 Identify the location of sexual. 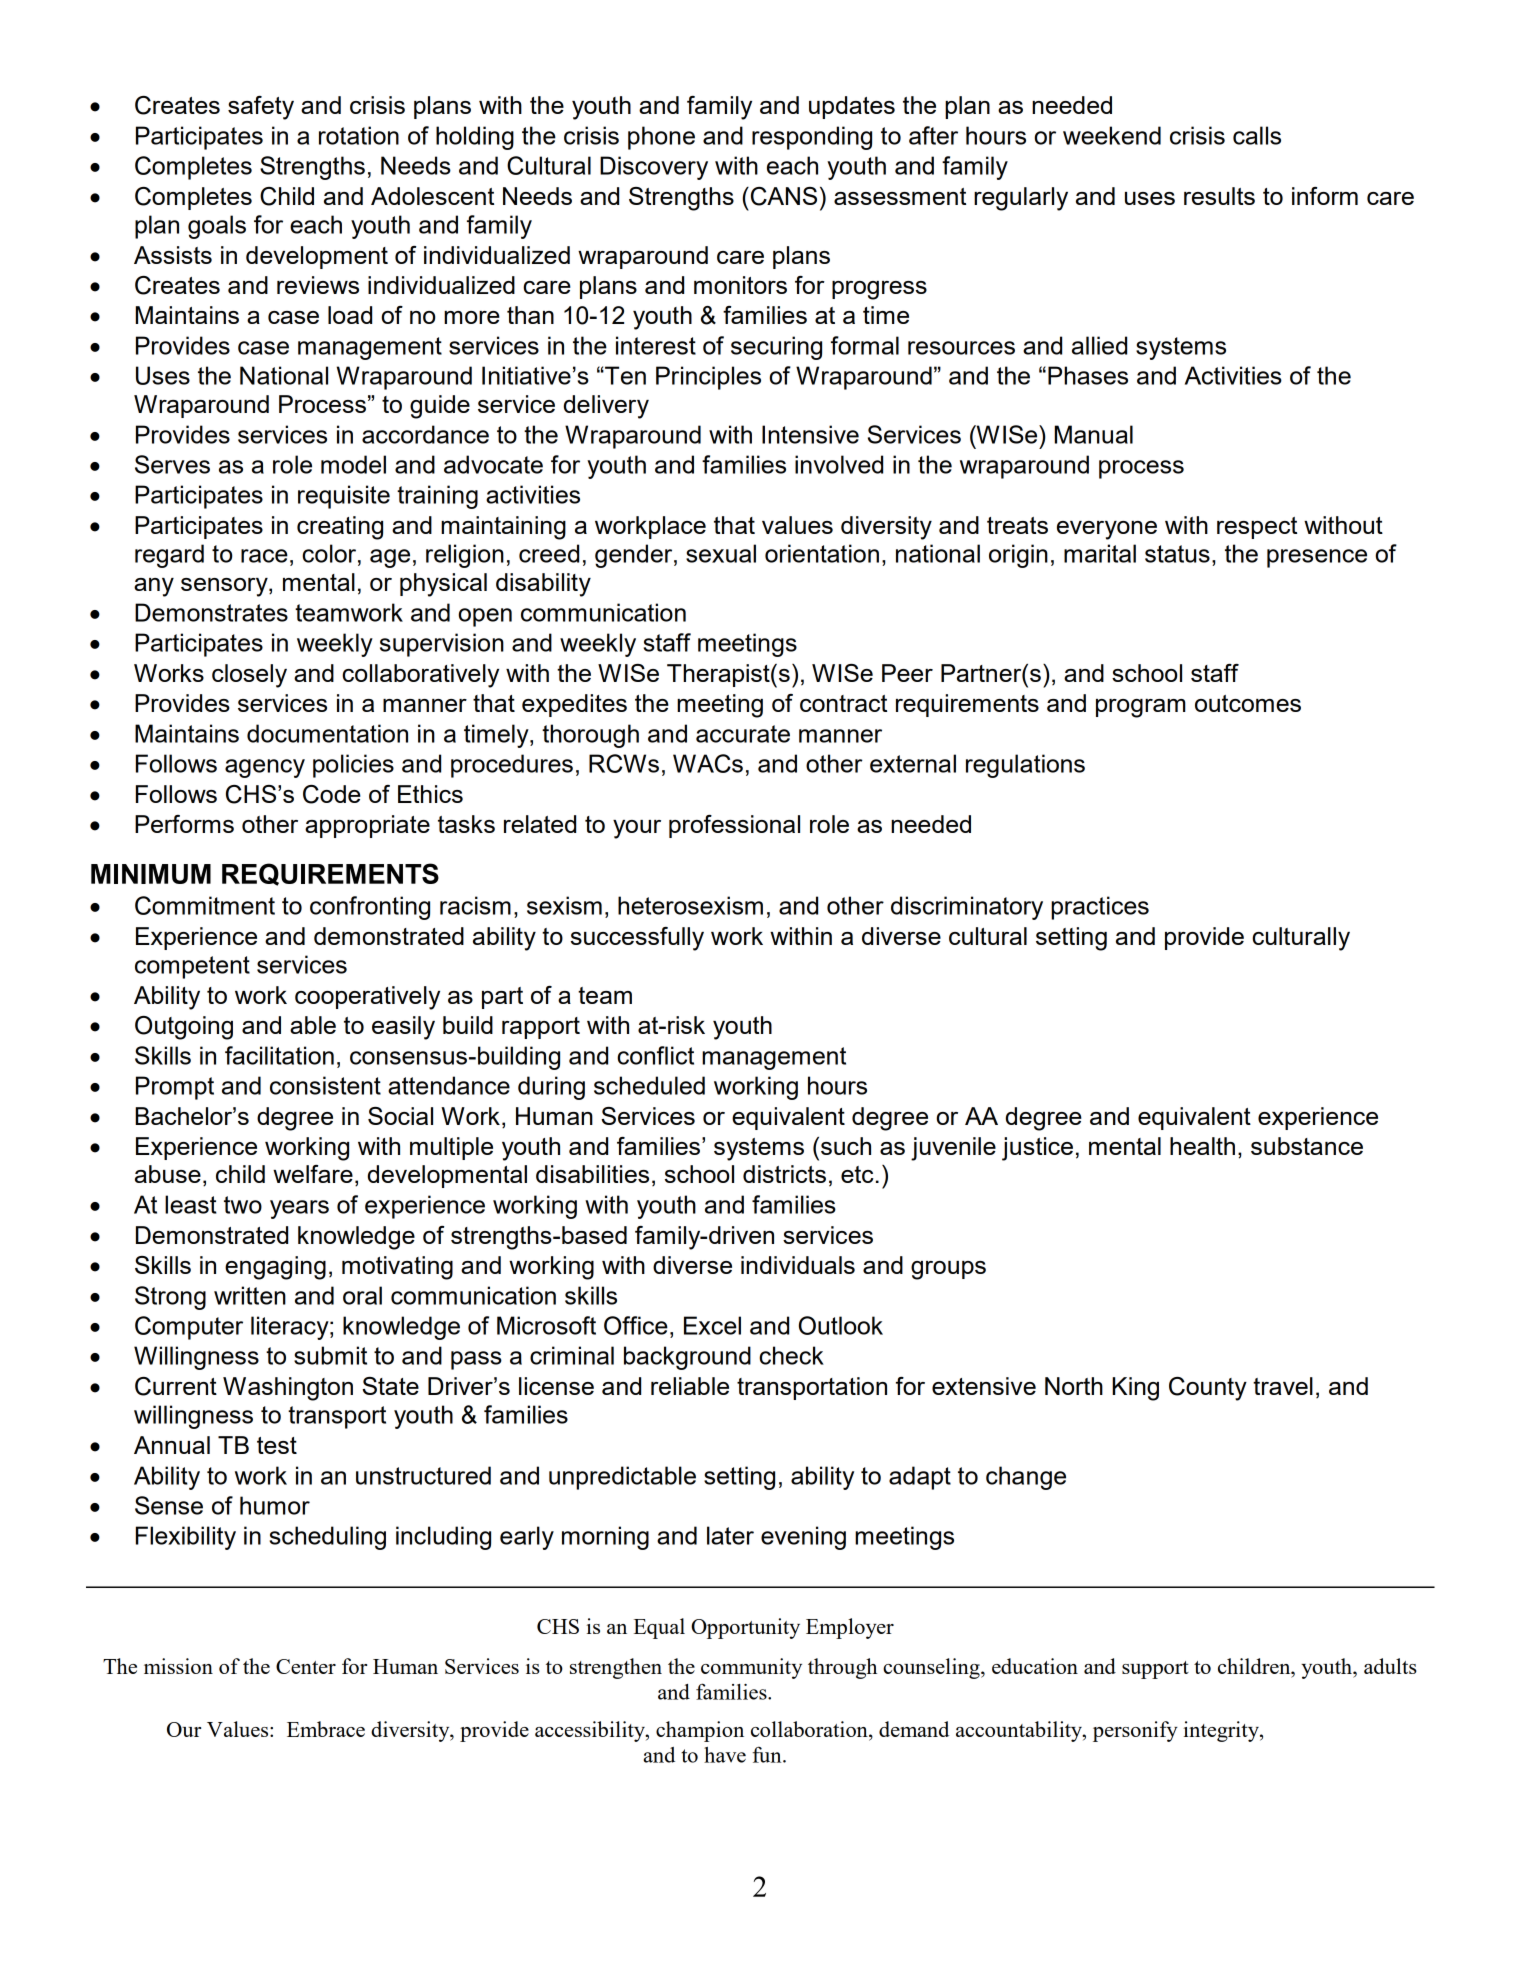
(721, 553).
